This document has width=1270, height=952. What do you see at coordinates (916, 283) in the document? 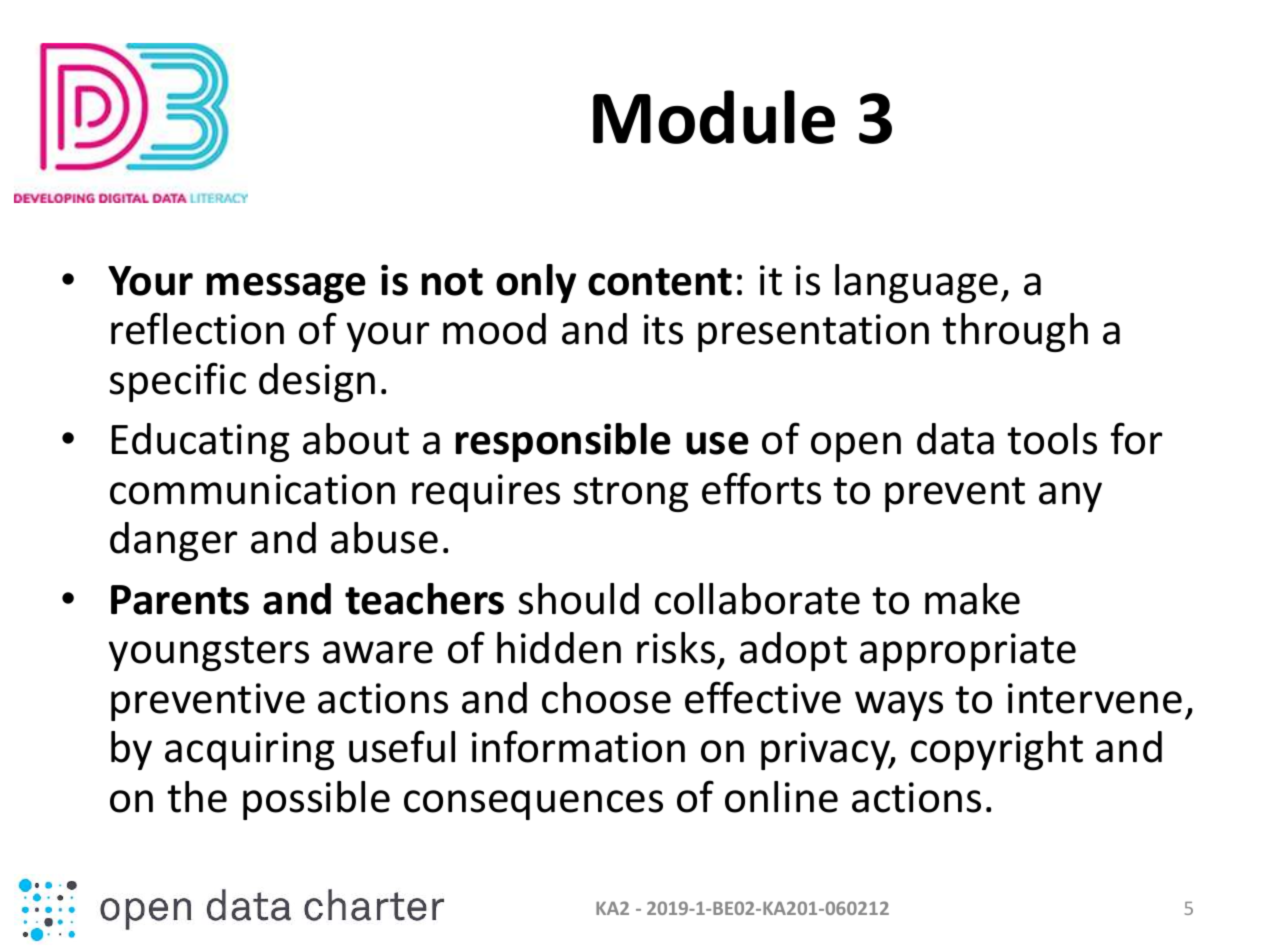
I see `language` at bounding box center [916, 283].
